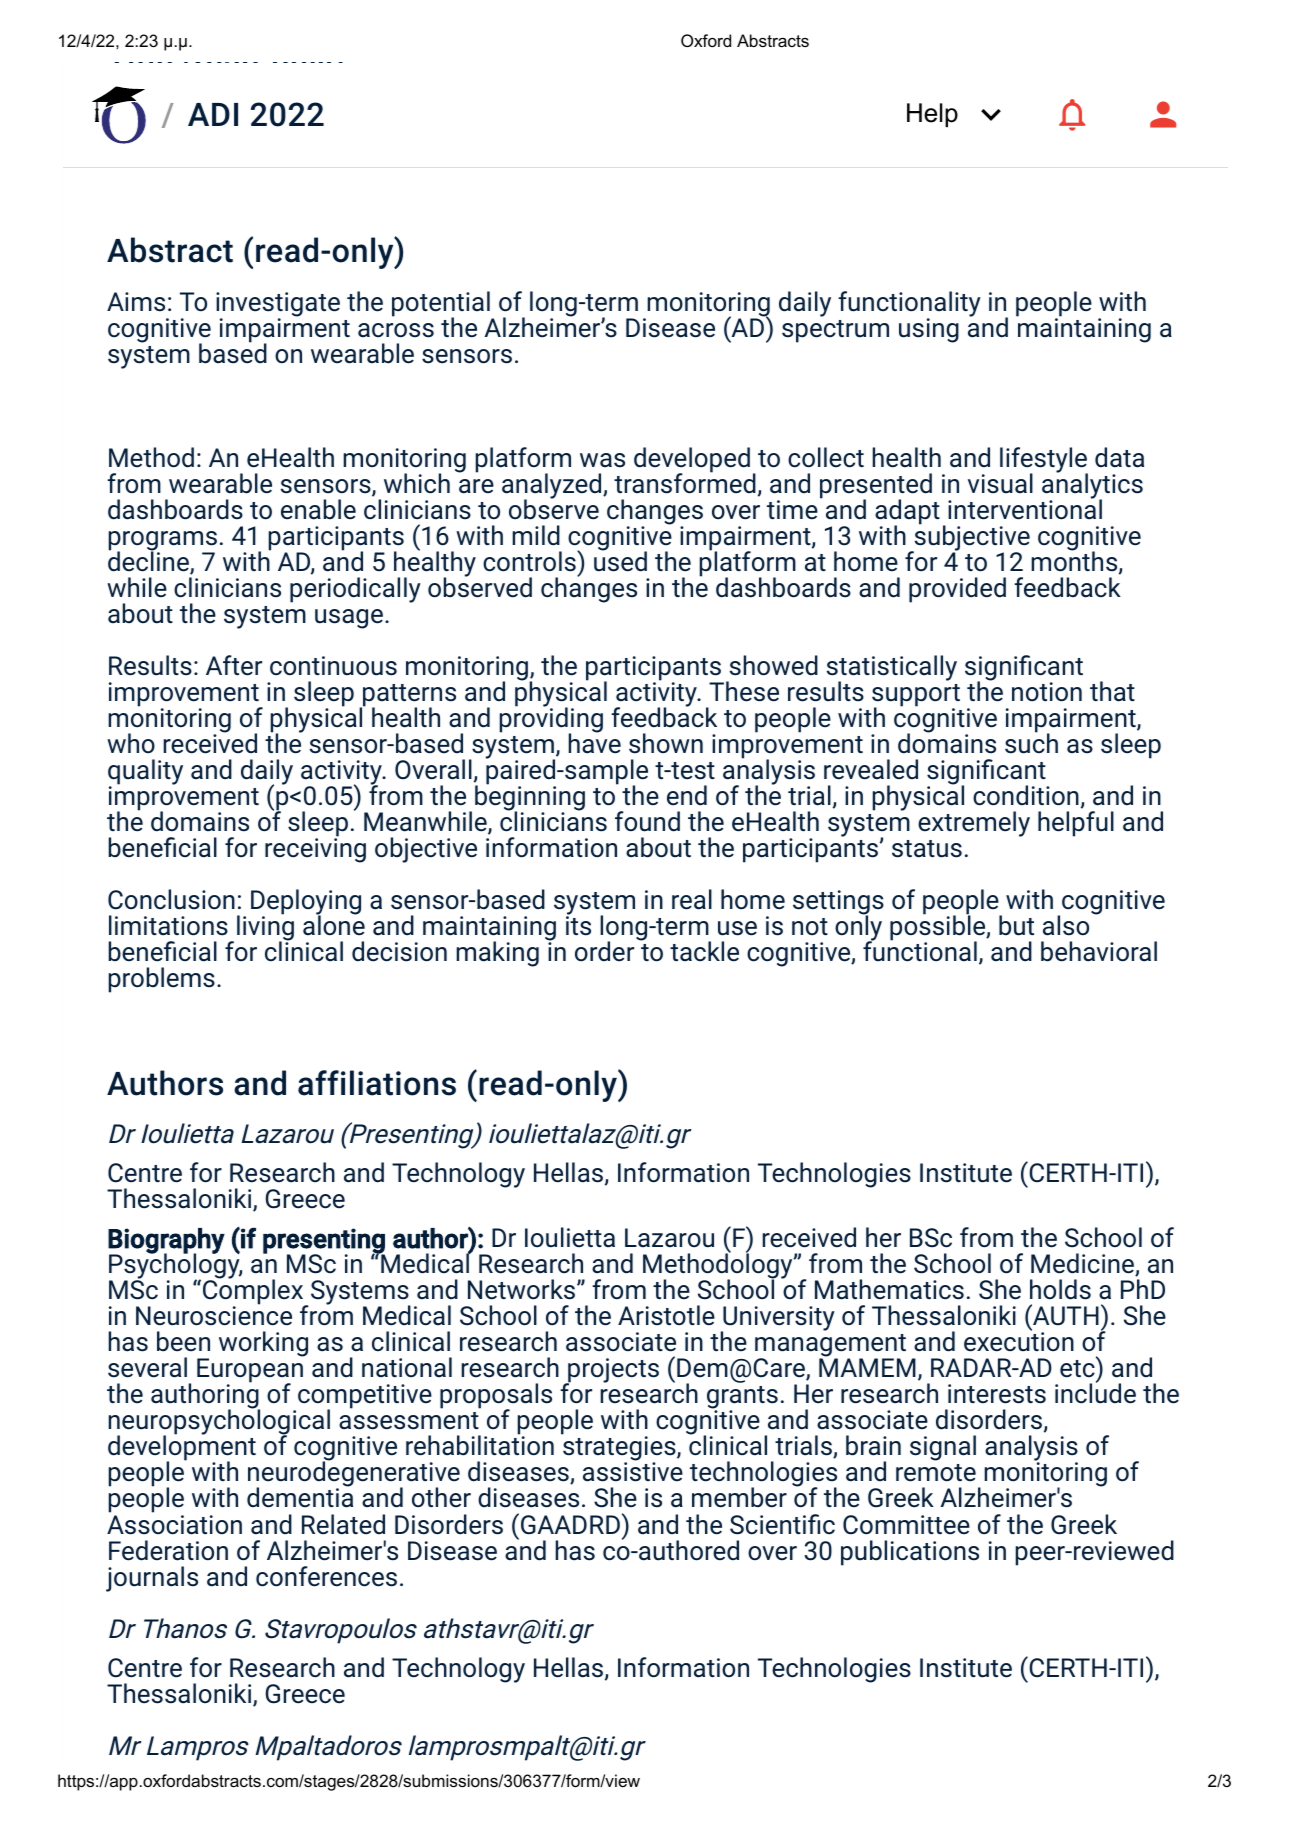 The height and width of the screenshot is (1824, 1289). I want to click on After, so click(234, 665).
